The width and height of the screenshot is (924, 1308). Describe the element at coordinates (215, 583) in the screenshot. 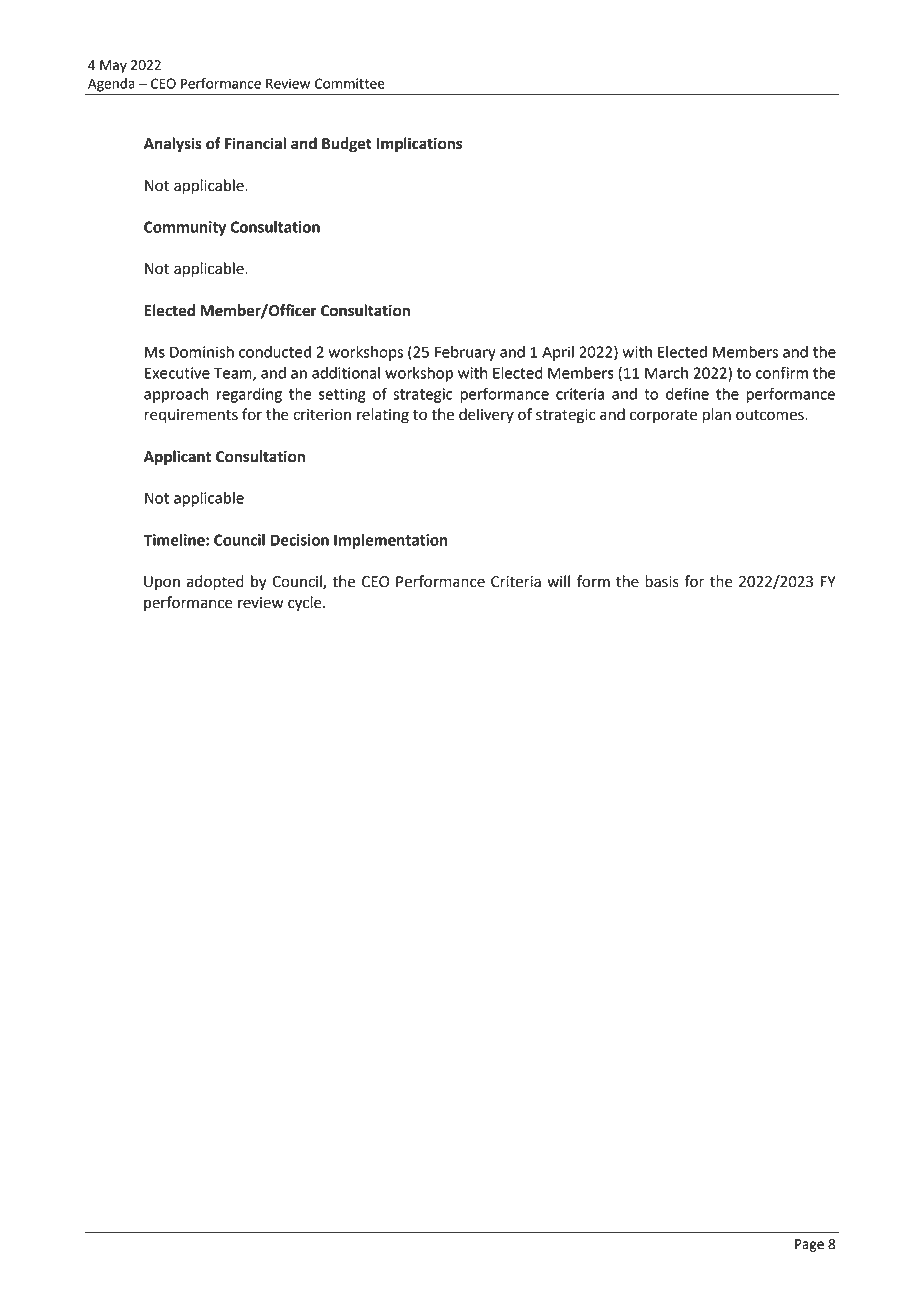

I see `adopted` at that location.
